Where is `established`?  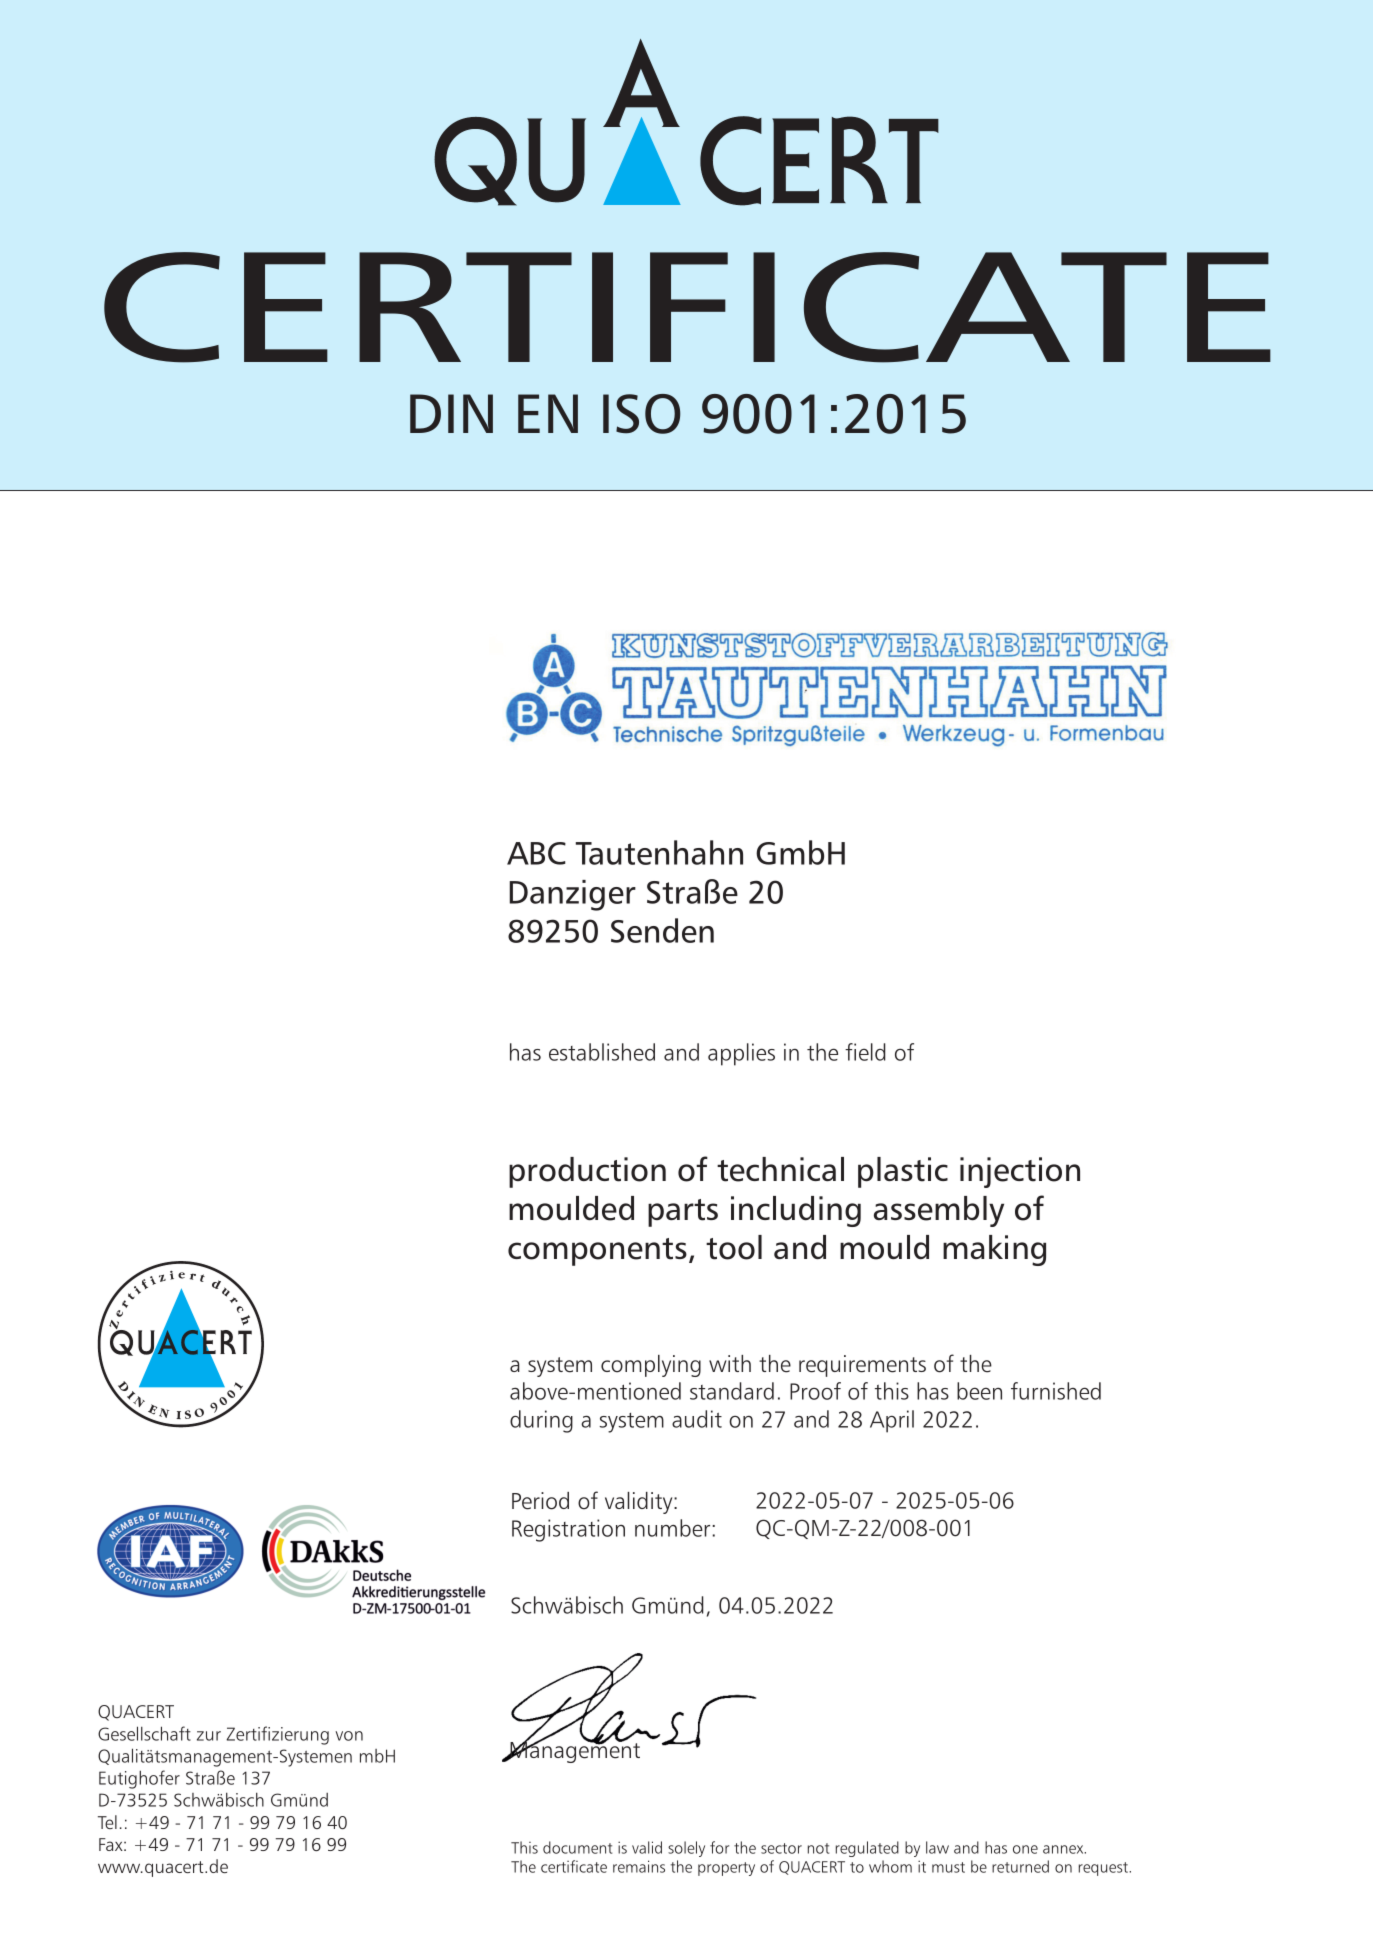 established is located at coordinates (602, 1052).
